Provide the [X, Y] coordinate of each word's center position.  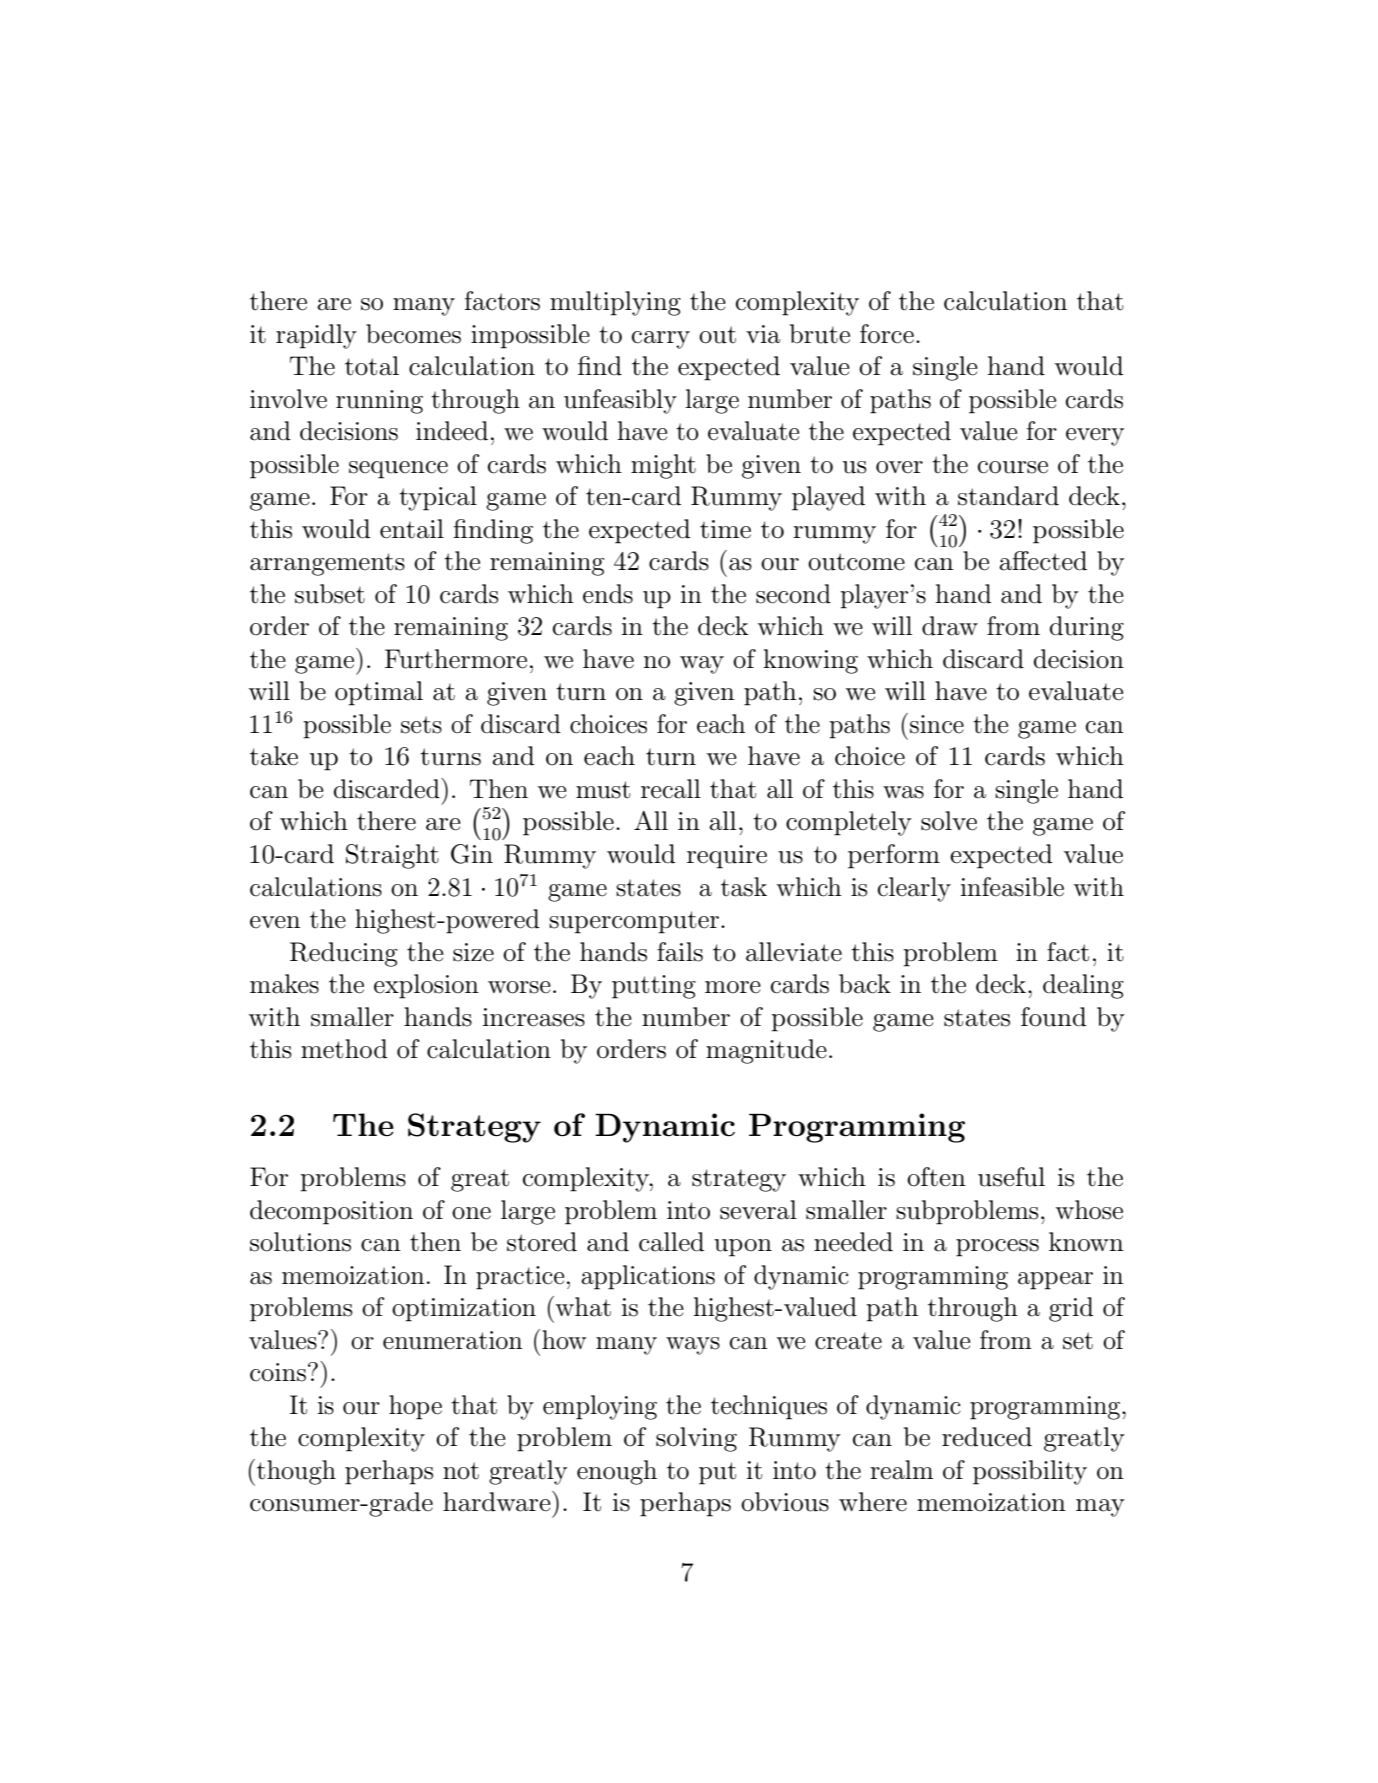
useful [1011, 1177]
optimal [379, 693]
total [372, 366]
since [937, 724]
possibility [1030, 1472]
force [887, 334]
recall [671, 789]
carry [661, 340]
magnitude [766, 1051]
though [296, 1472]
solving [696, 1439]
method [344, 1049]
